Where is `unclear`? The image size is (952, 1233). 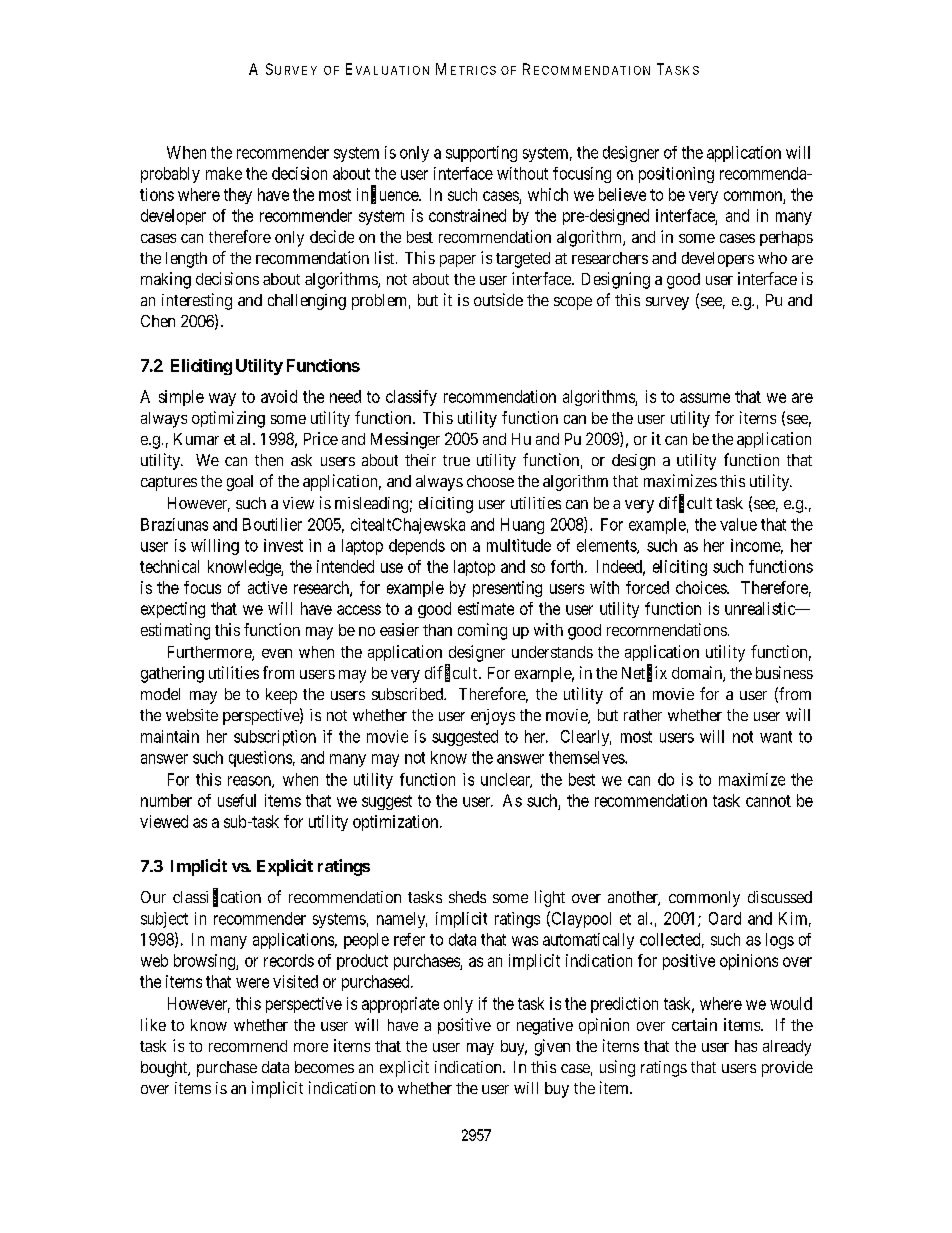 unclear is located at coordinates (506, 780).
